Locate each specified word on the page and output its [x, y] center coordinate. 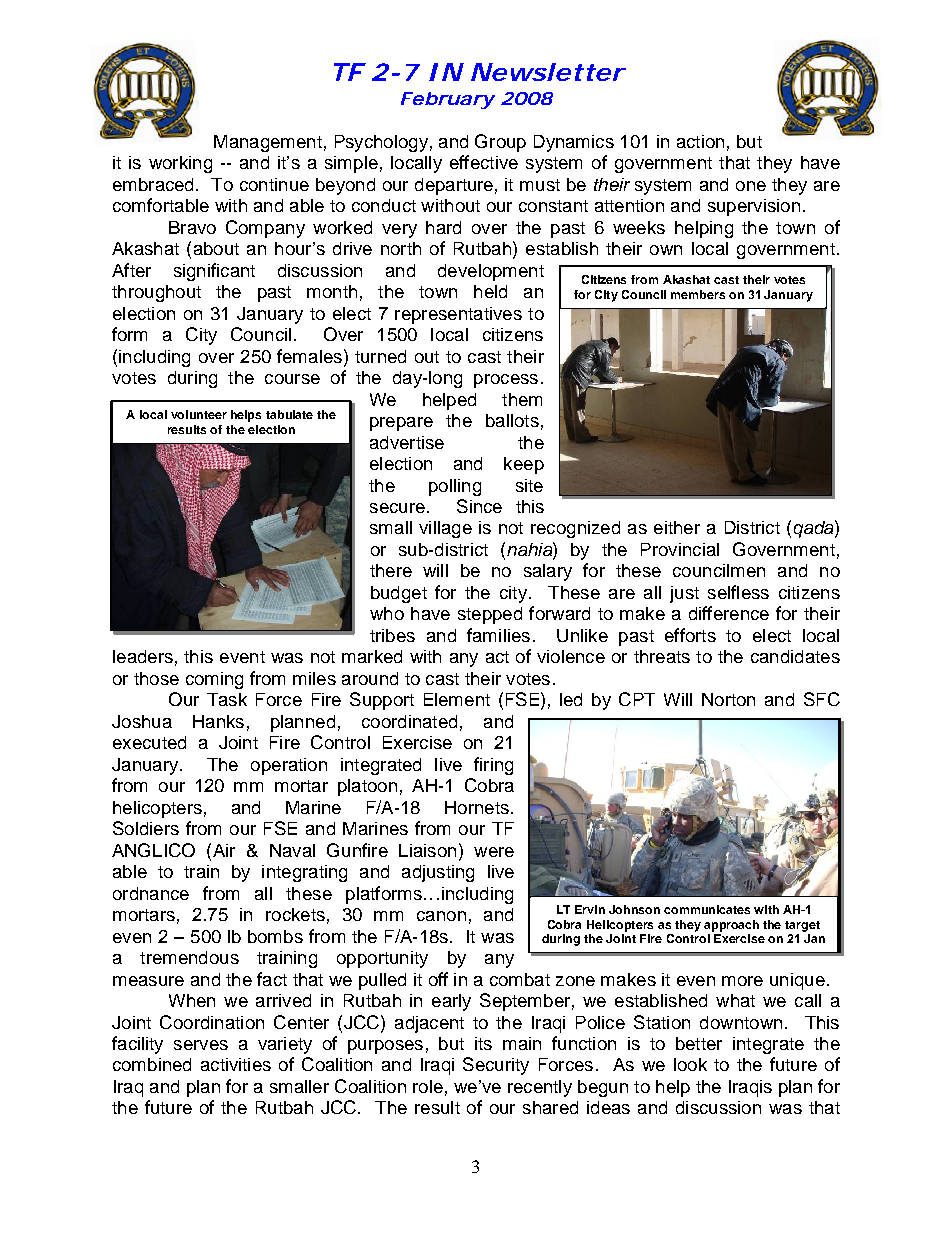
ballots [512, 420]
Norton [728, 699]
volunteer [199, 414]
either [677, 527]
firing [493, 766]
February [447, 100]
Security [496, 1066]
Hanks [218, 721]
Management [268, 143]
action [700, 141]
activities [236, 1064]
